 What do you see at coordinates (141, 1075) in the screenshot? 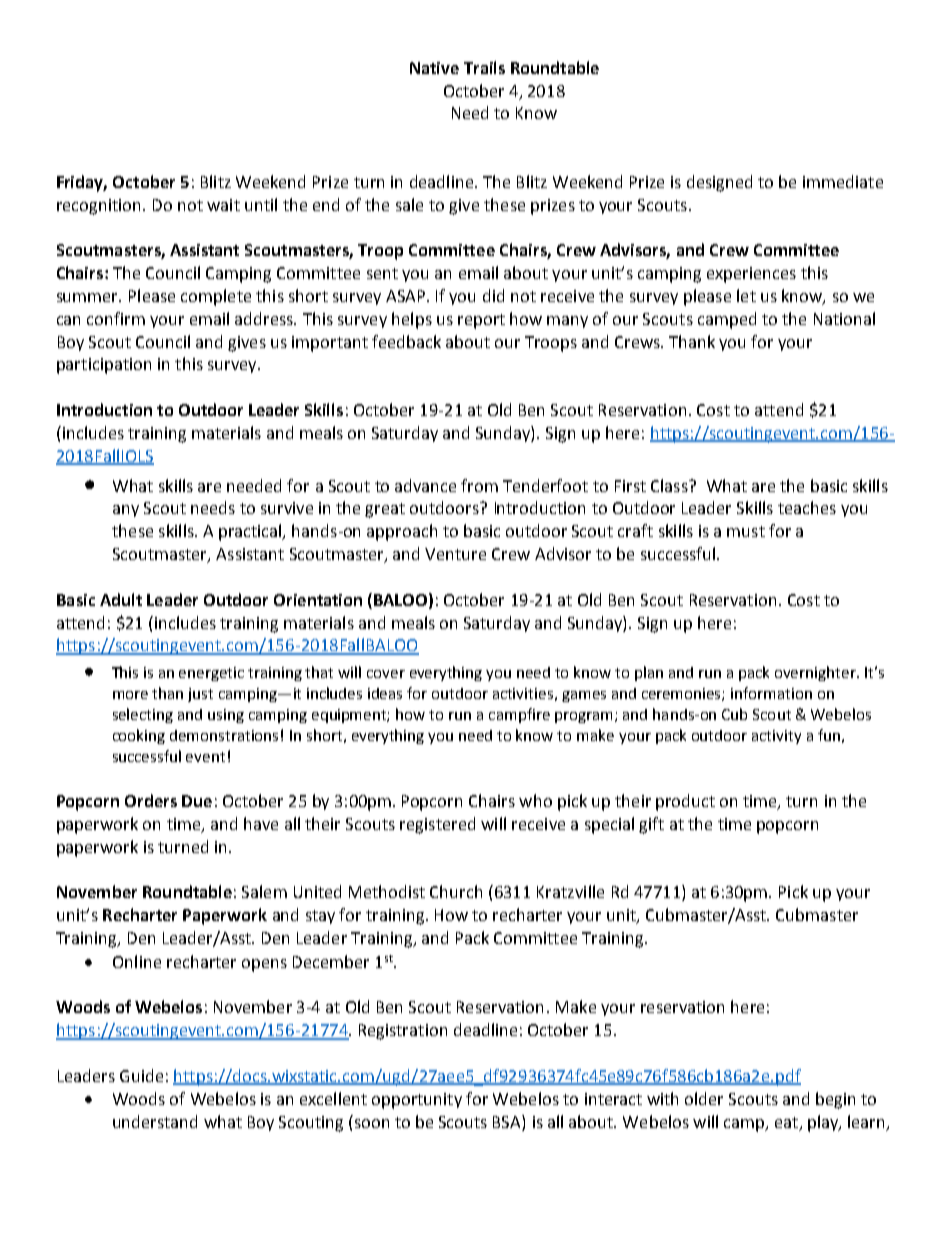
I see `Guide` at bounding box center [141, 1075].
